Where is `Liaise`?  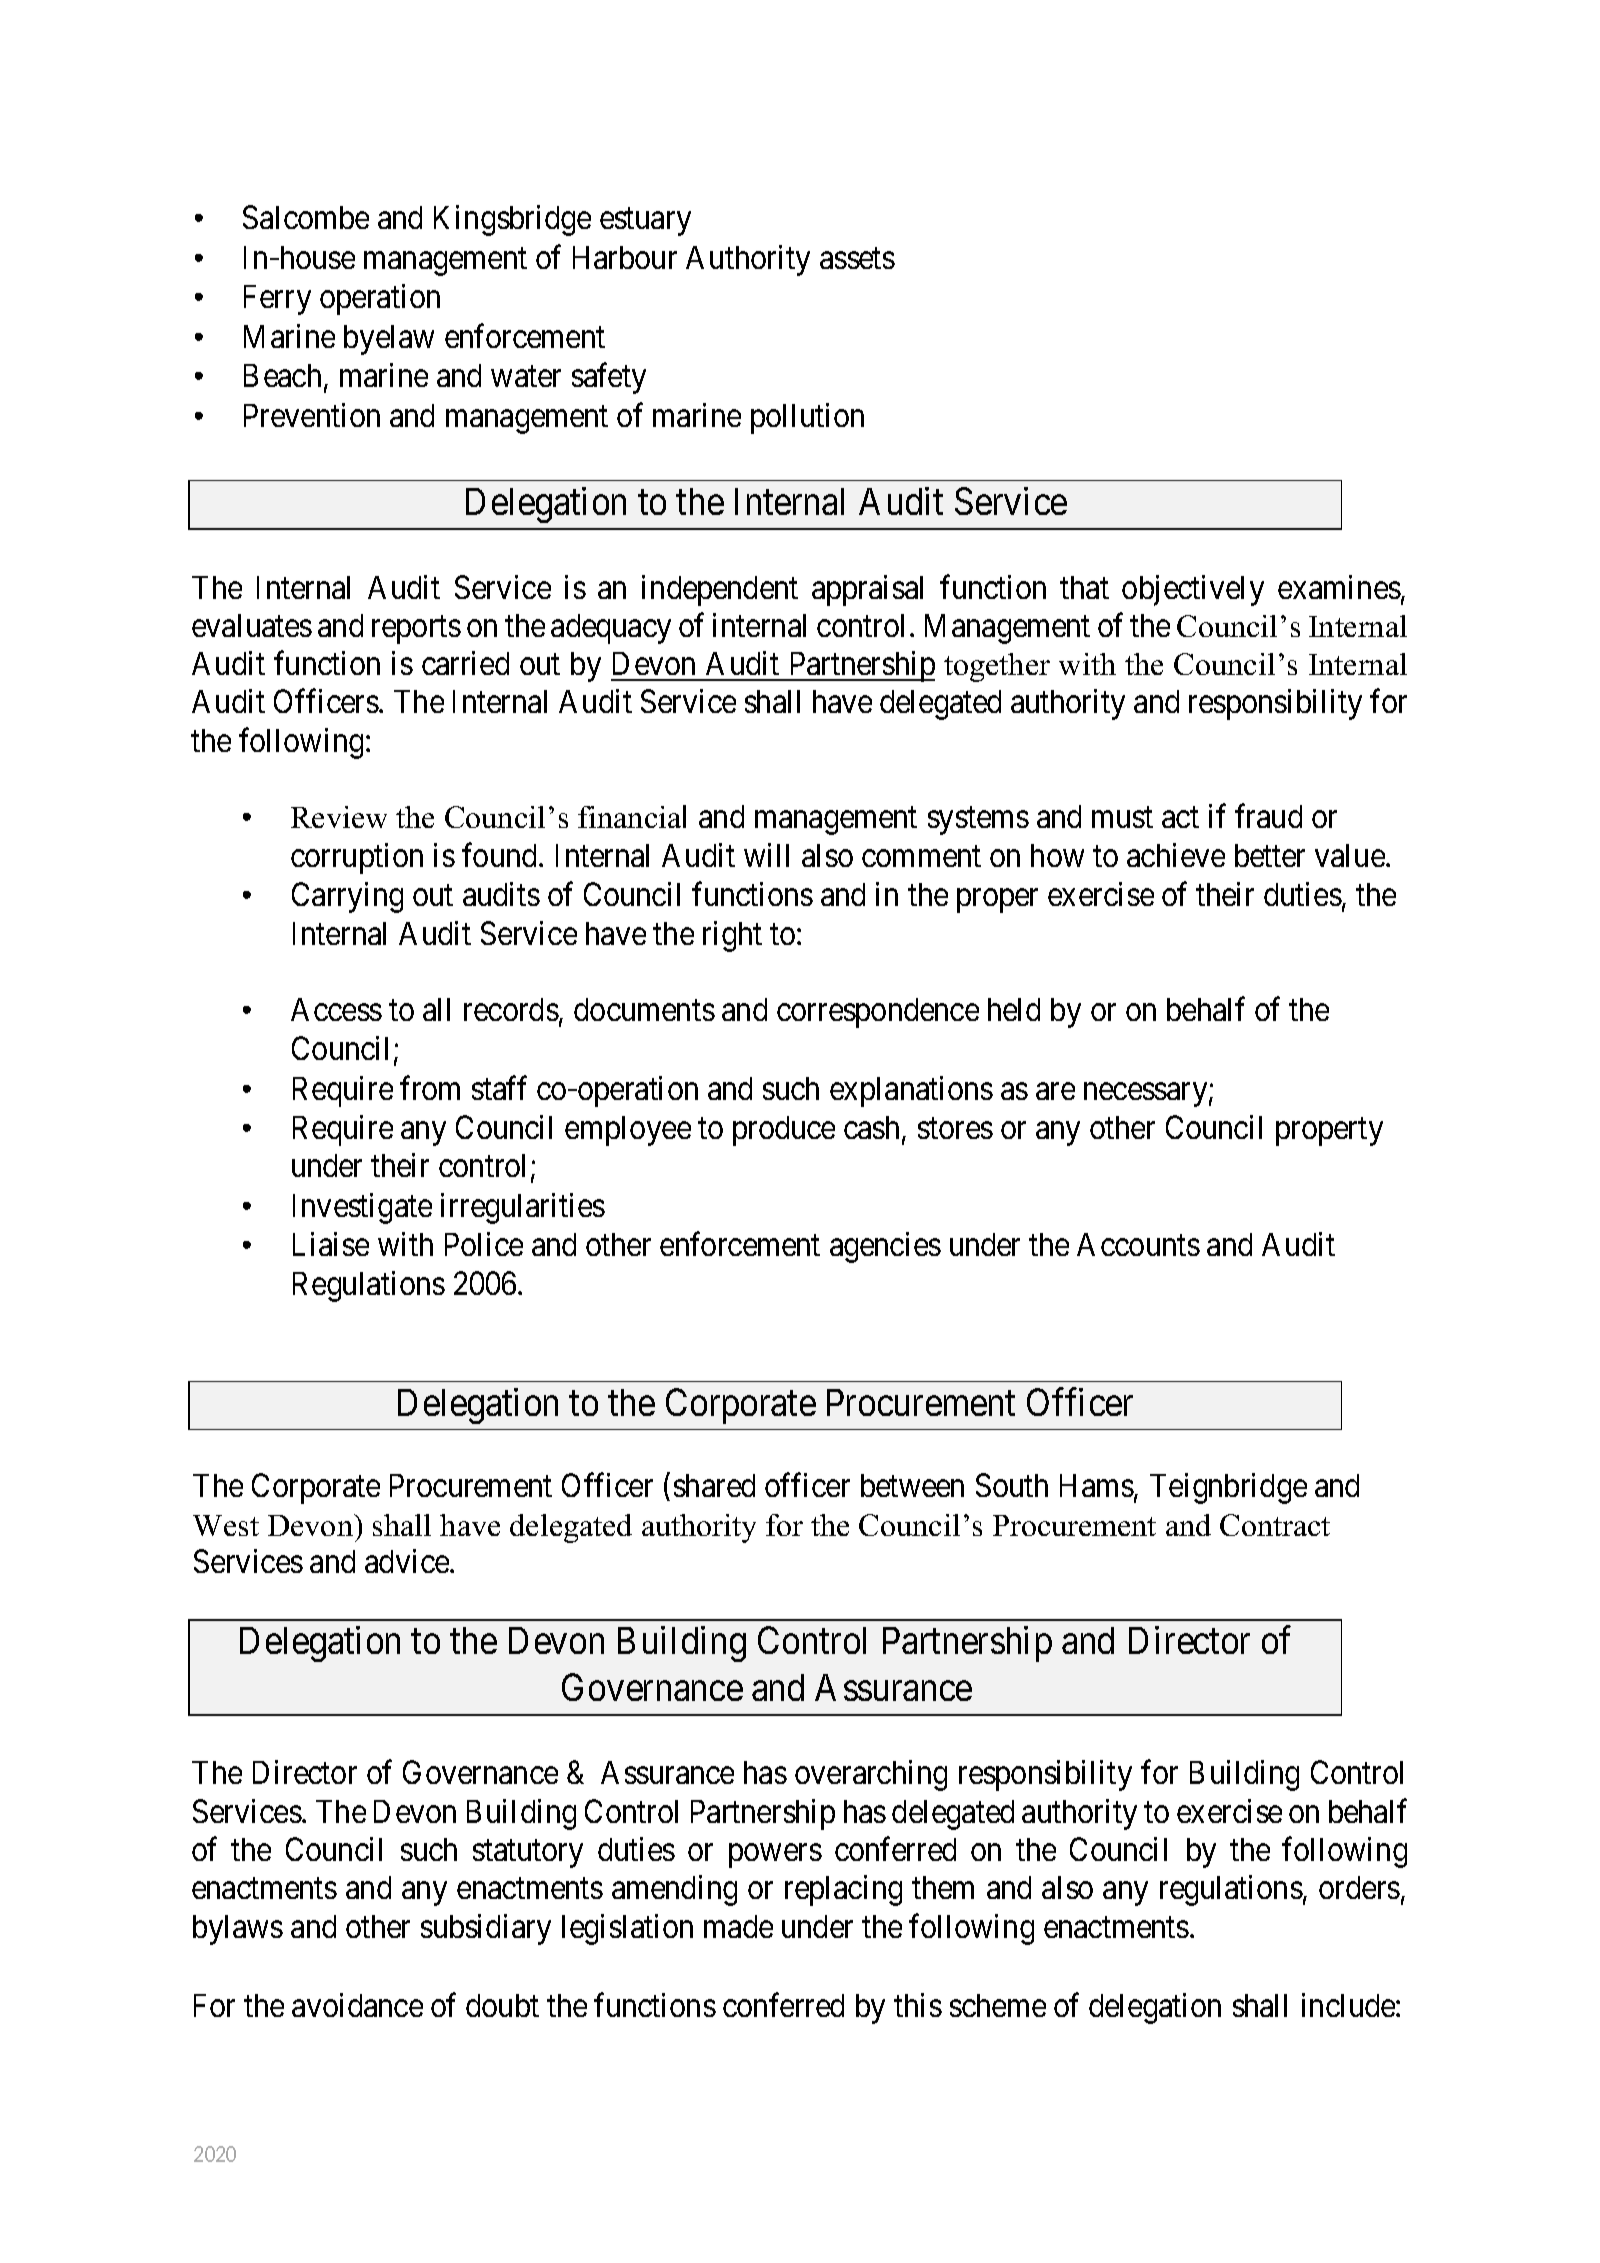 Liaise is located at coordinates (331, 1244).
